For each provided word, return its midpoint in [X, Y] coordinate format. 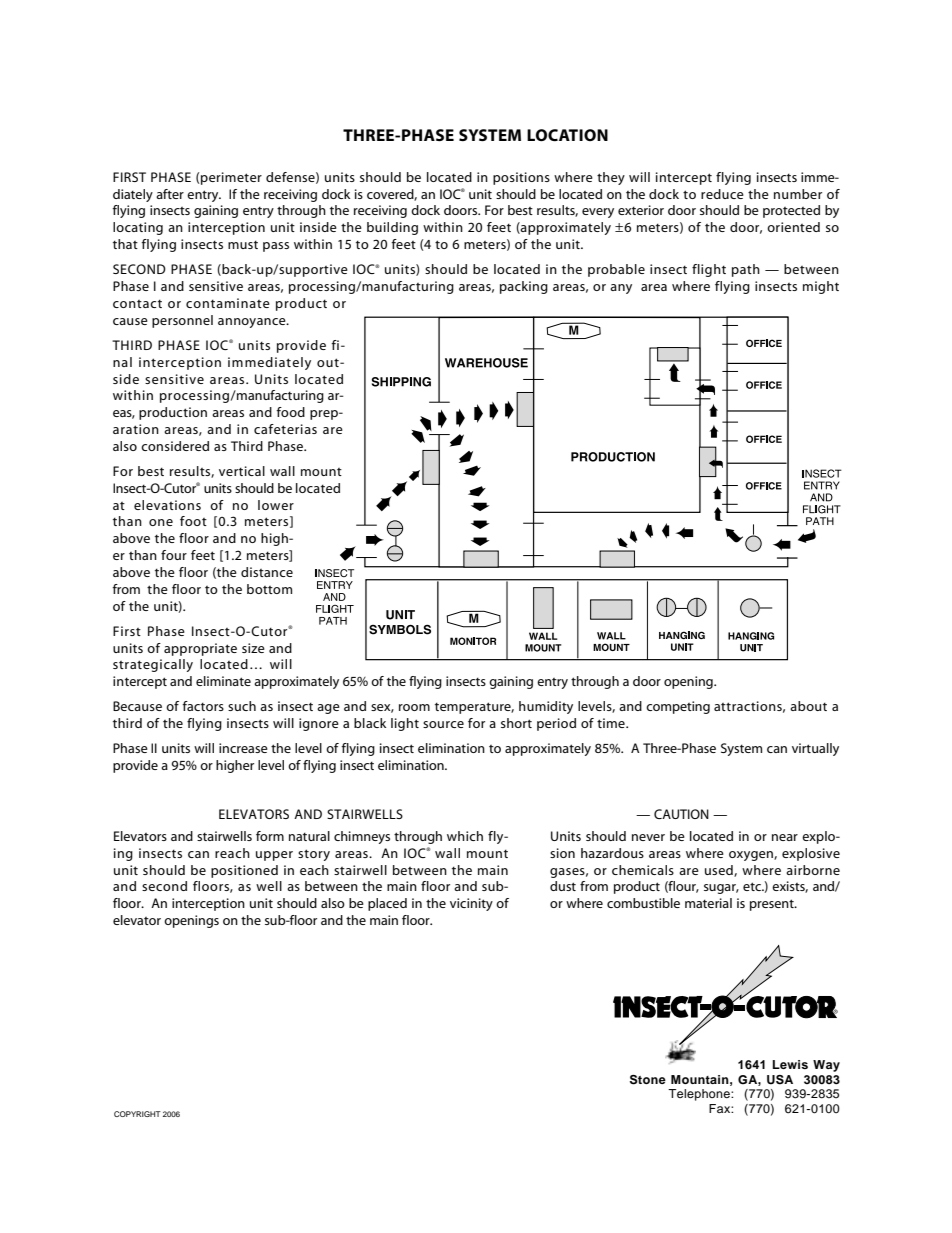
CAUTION [681, 814]
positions [521, 178]
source [443, 724]
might [821, 287]
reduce [722, 194]
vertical [242, 471]
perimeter [231, 178]
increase [243, 748]
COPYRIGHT [137, 1114]
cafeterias [285, 429]
